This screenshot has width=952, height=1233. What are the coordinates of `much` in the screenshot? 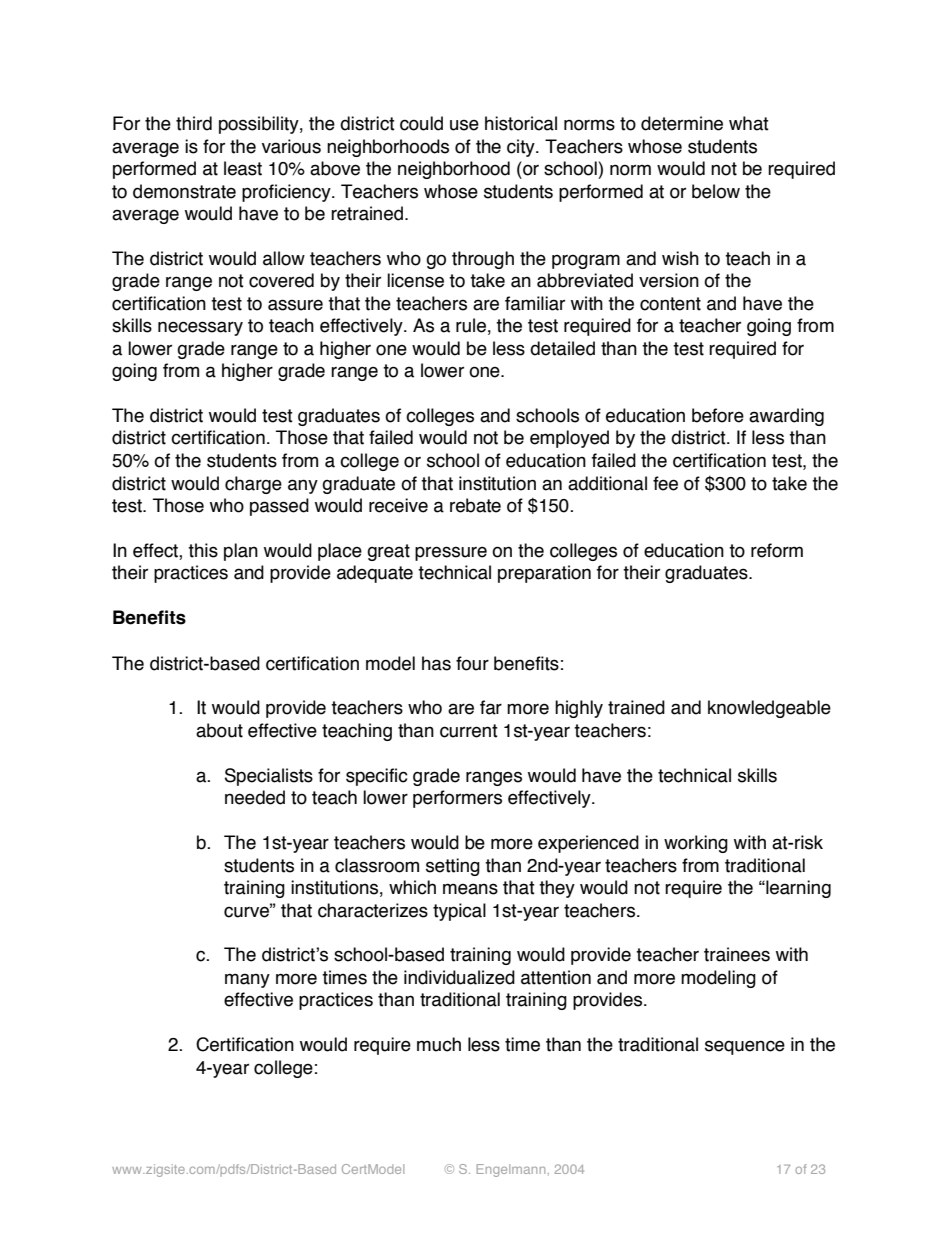 It's located at (439, 1044).
